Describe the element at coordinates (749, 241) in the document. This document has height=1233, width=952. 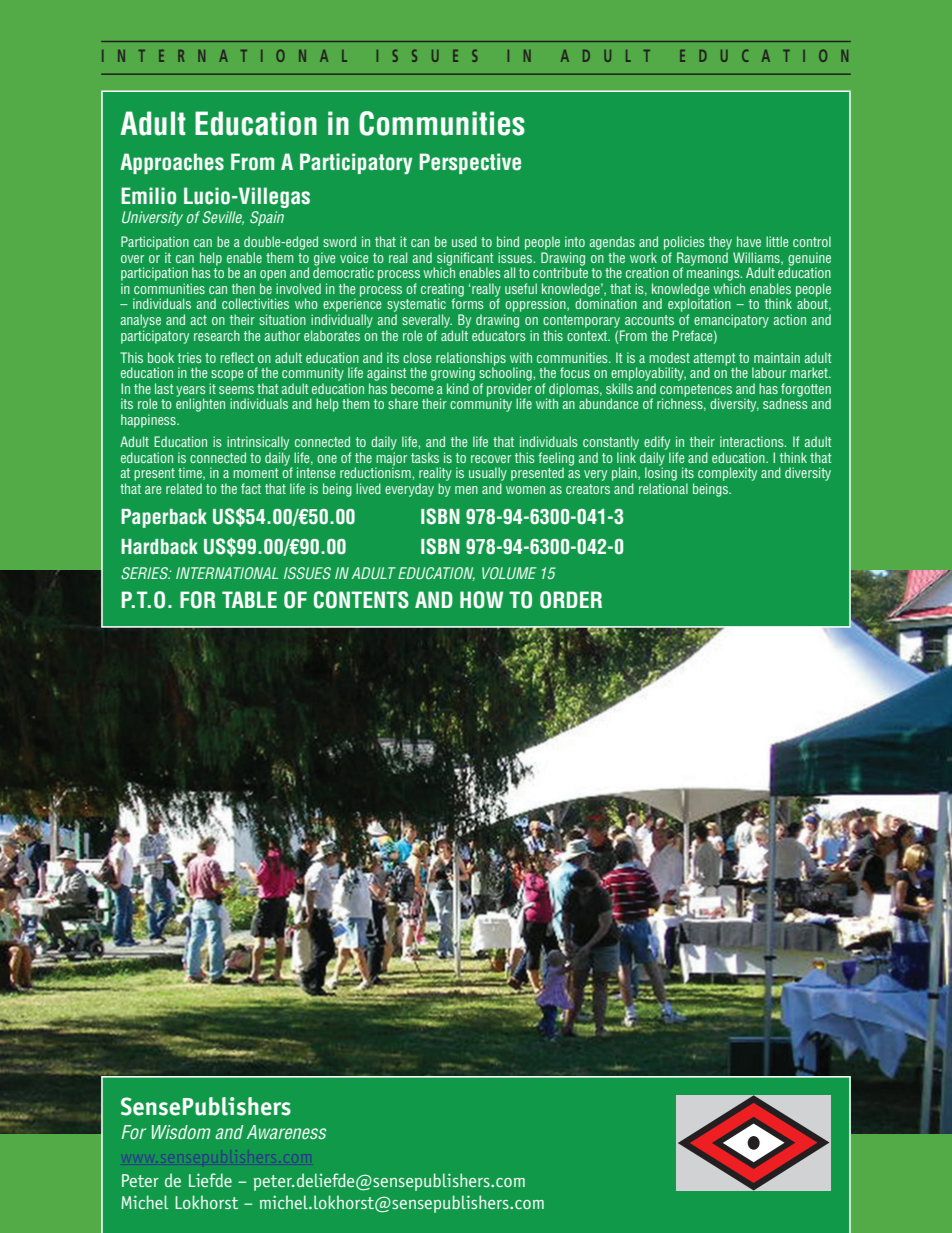
I see `have` at that location.
